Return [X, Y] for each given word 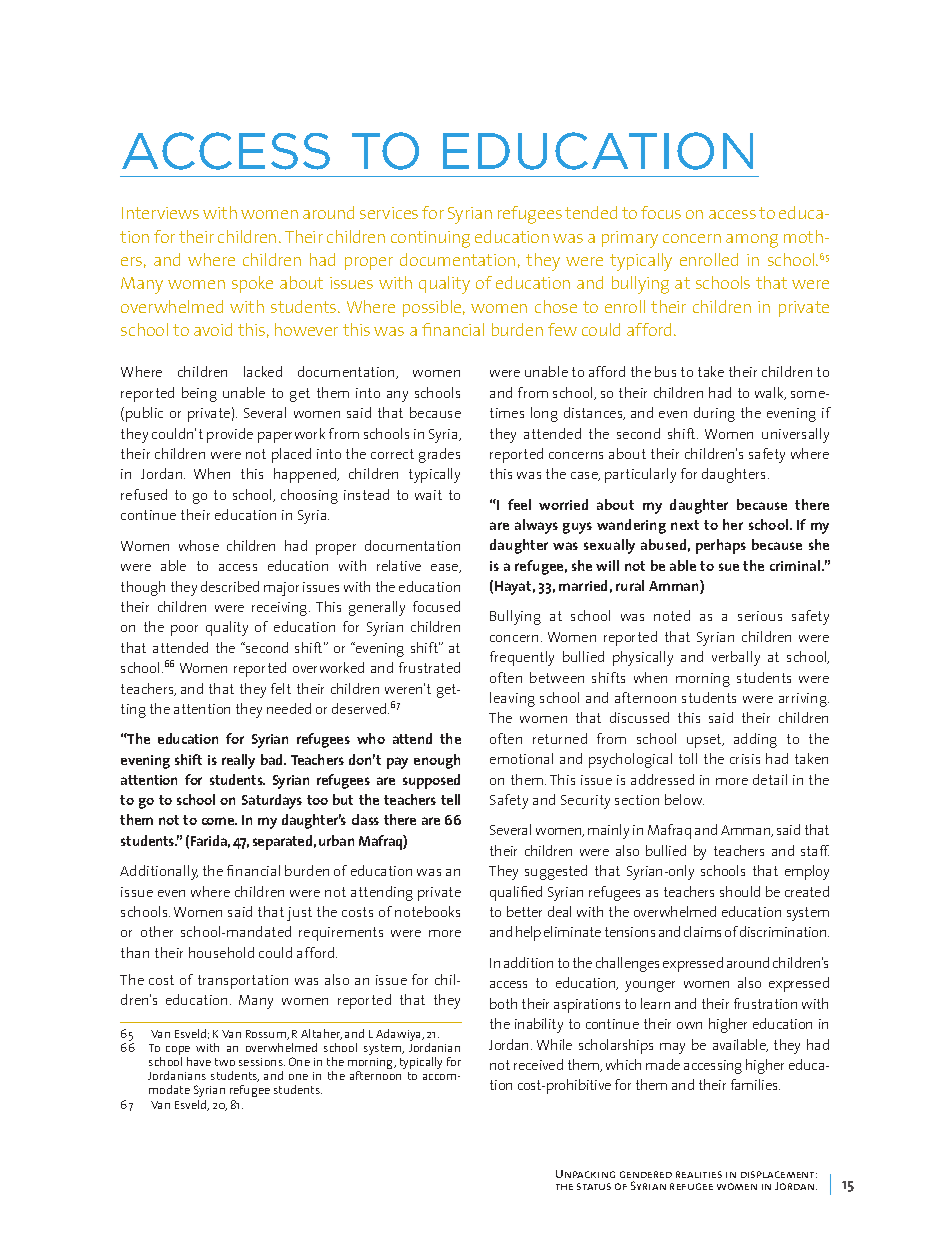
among [752, 241]
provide [230, 435]
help [528, 933]
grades [439, 455]
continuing [430, 239]
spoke [252, 284]
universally [795, 435]
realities [699, 1174]
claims [702, 931]
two [225, 1062]
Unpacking [585, 1174]
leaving [512, 699]
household [221, 952]
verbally [736, 658]
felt [281, 688]
